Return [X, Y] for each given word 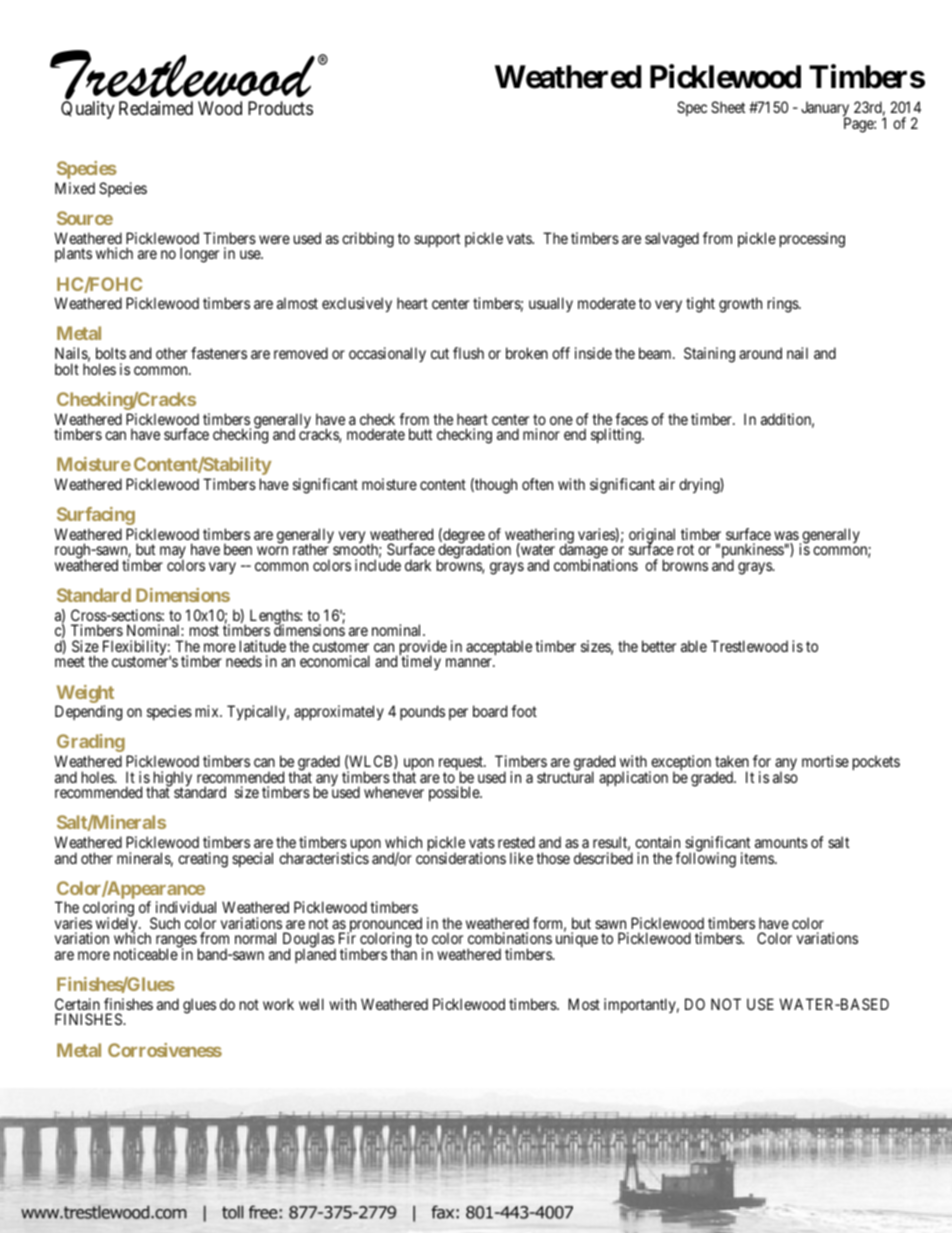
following [705, 859]
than [403, 953]
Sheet [728, 107]
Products [280, 108]
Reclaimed [156, 108]
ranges [176, 943]
